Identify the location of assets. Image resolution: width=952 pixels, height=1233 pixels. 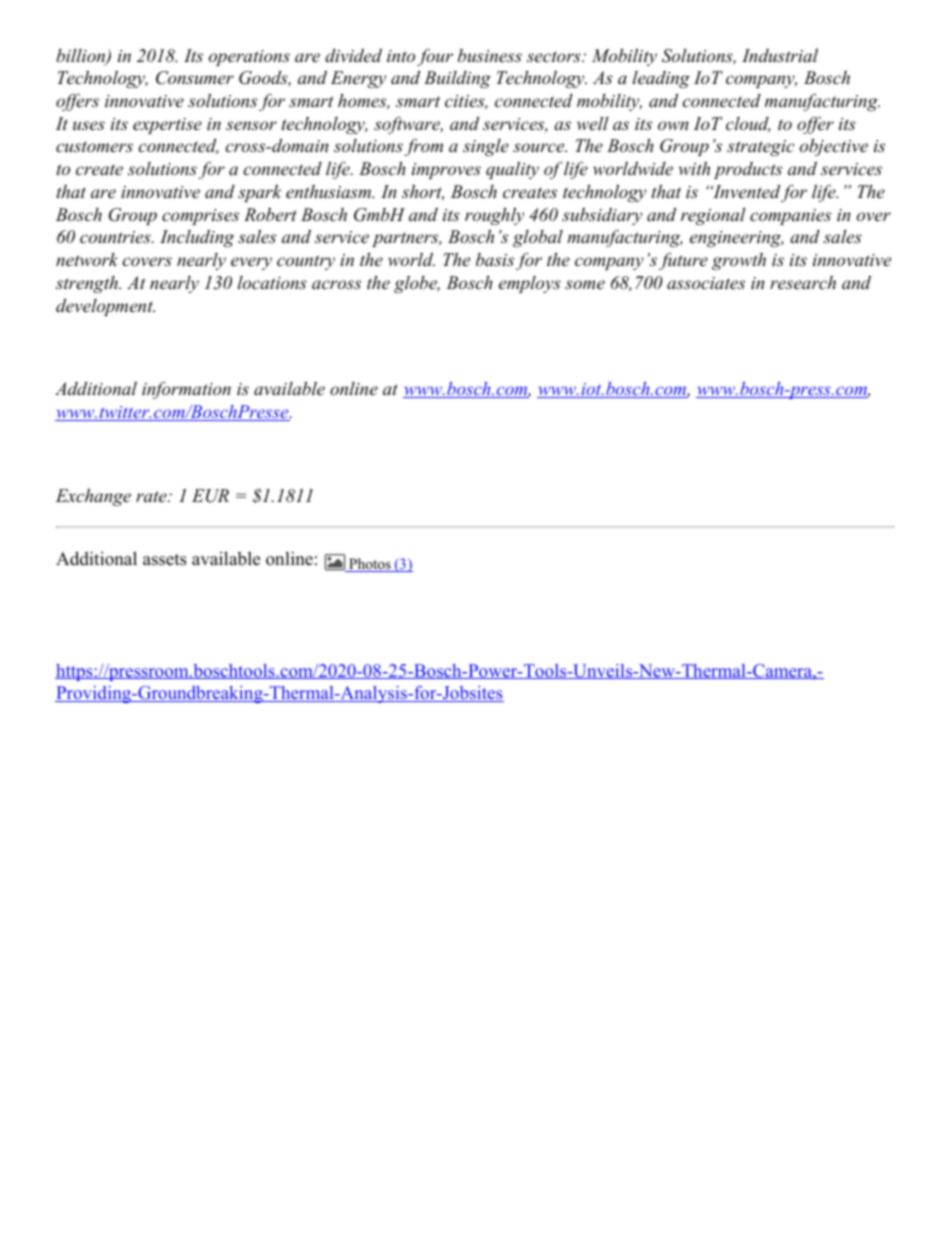
(165, 560).
